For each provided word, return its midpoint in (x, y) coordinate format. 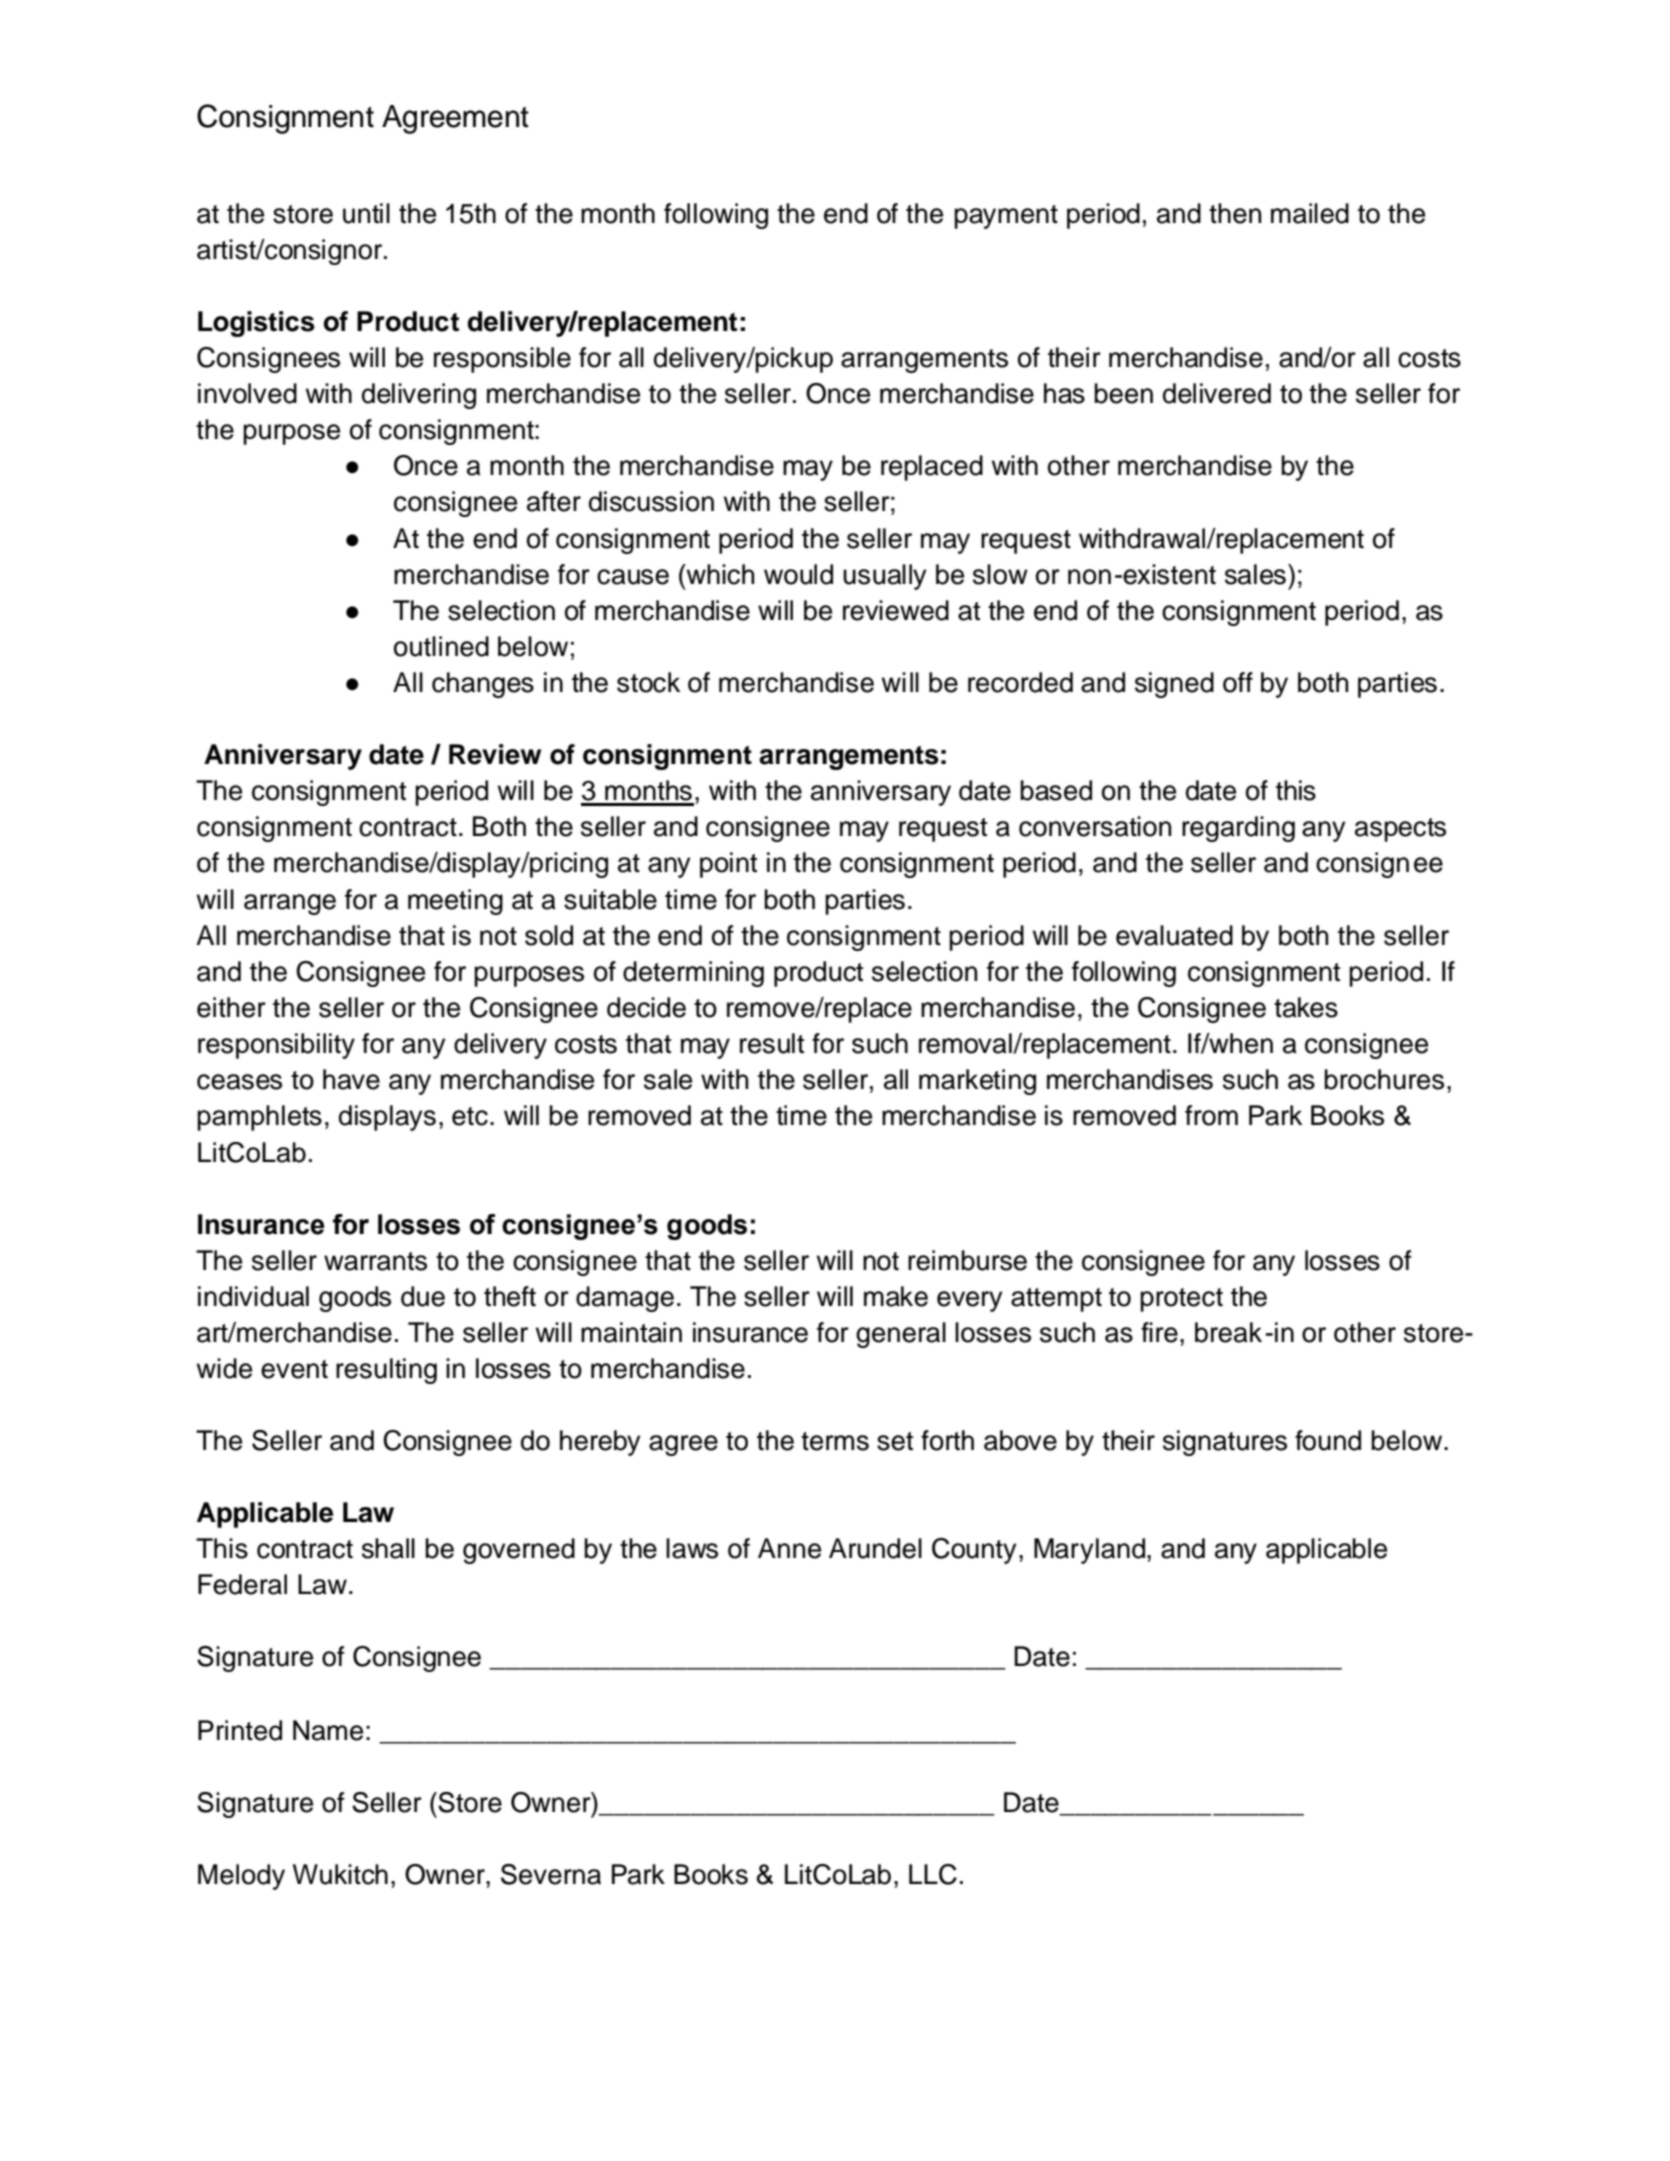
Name (328, 1730)
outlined (441, 646)
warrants (375, 1261)
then (1235, 213)
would (798, 574)
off (1238, 682)
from (1211, 1115)
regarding (1238, 829)
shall (388, 1548)
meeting (455, 902)
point (728, 865)
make (896, 1296)
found (1328, 1440)
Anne (789, 1548)
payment (1006, 217)
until (366, 213)
